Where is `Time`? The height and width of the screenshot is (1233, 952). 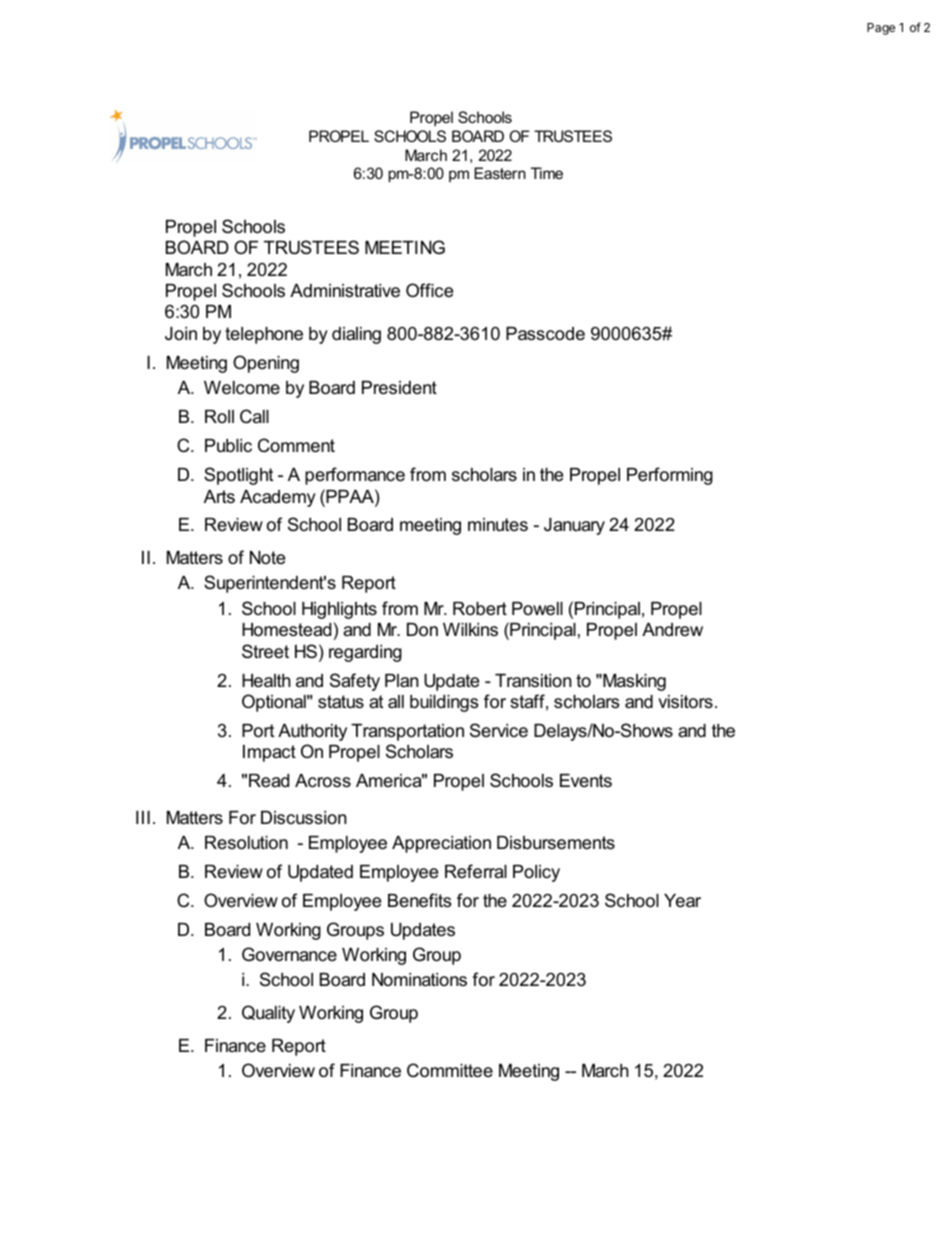 Time is located at coordinates (547, 173).
